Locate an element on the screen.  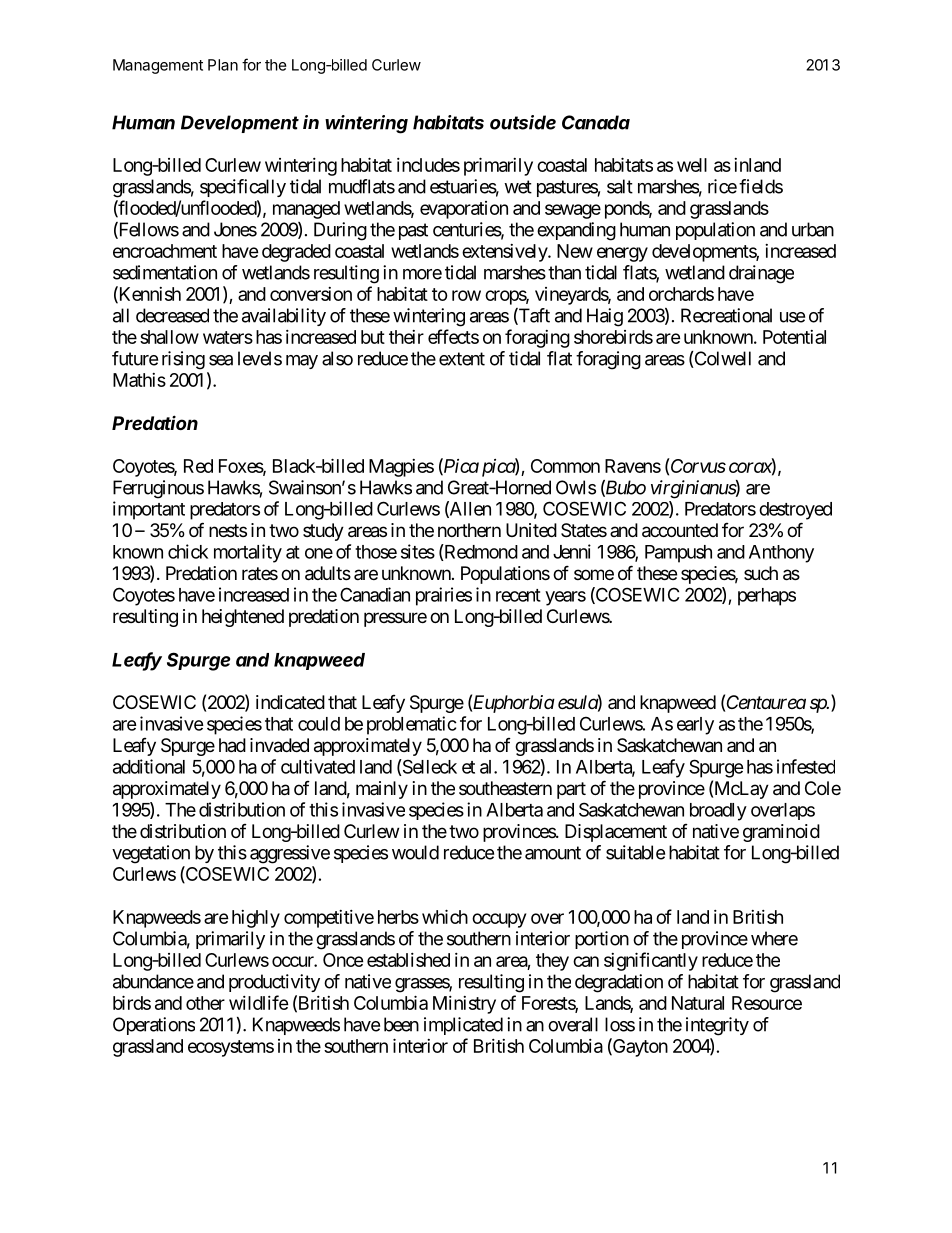
Canada is located at coordinates (596, 122).
